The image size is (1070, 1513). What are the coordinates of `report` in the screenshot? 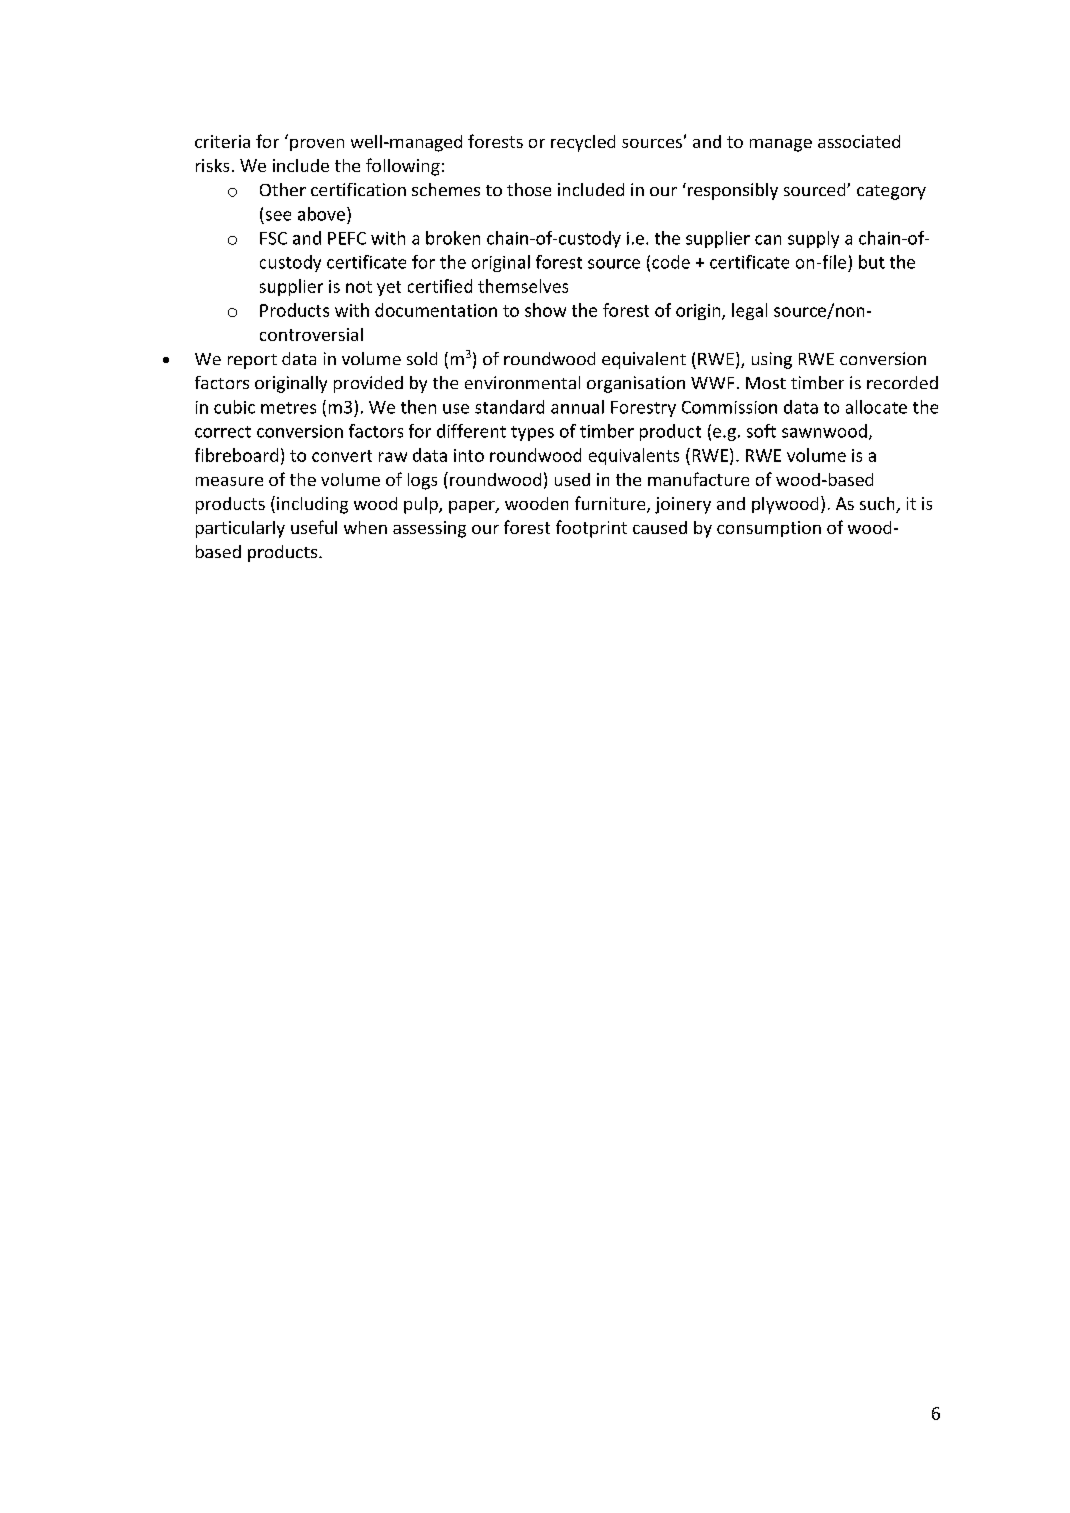 It's located at (252, 361).
